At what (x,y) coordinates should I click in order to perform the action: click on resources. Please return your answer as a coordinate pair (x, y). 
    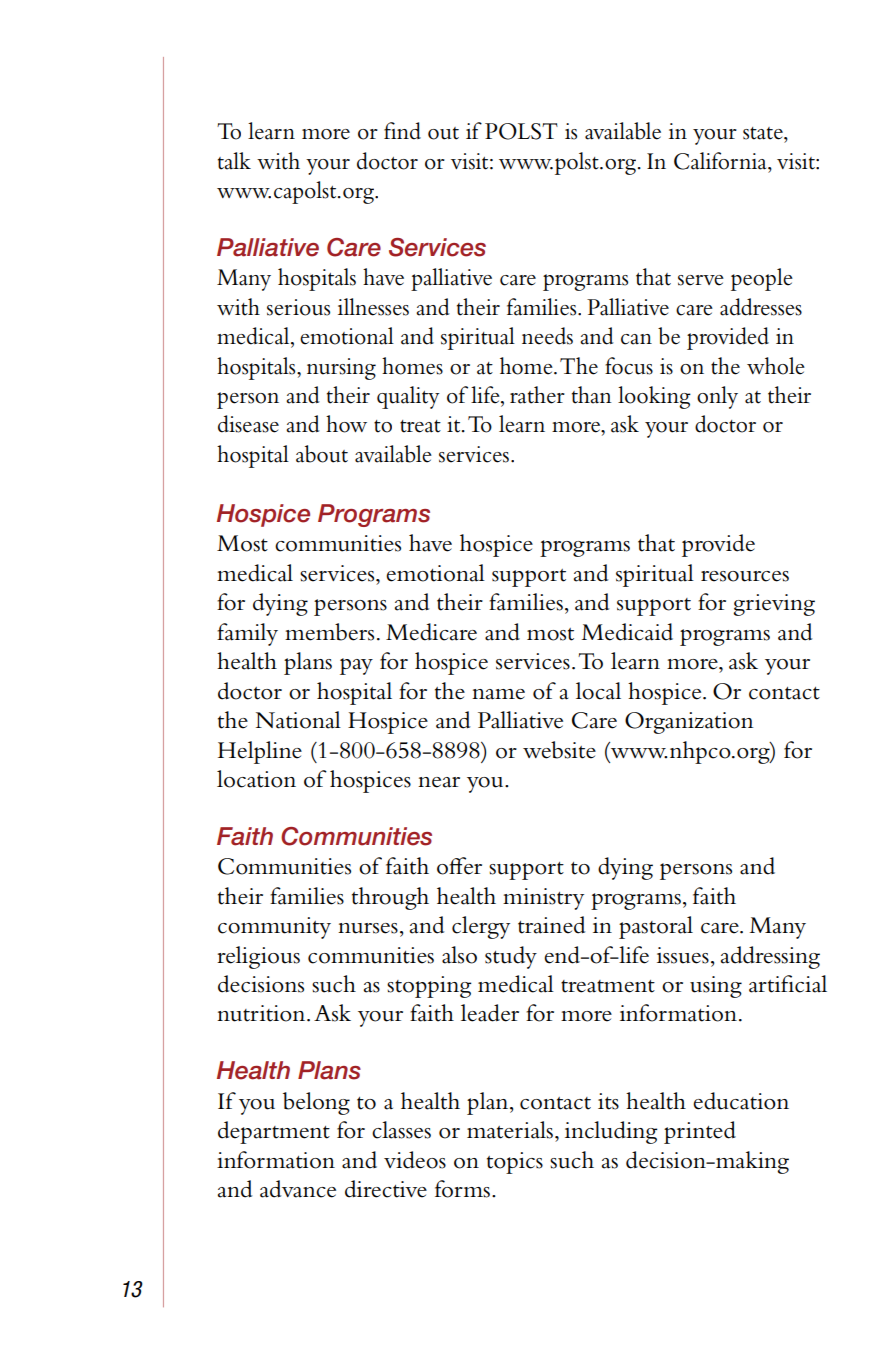
    Looking at the image, I should click on (745, 576).
